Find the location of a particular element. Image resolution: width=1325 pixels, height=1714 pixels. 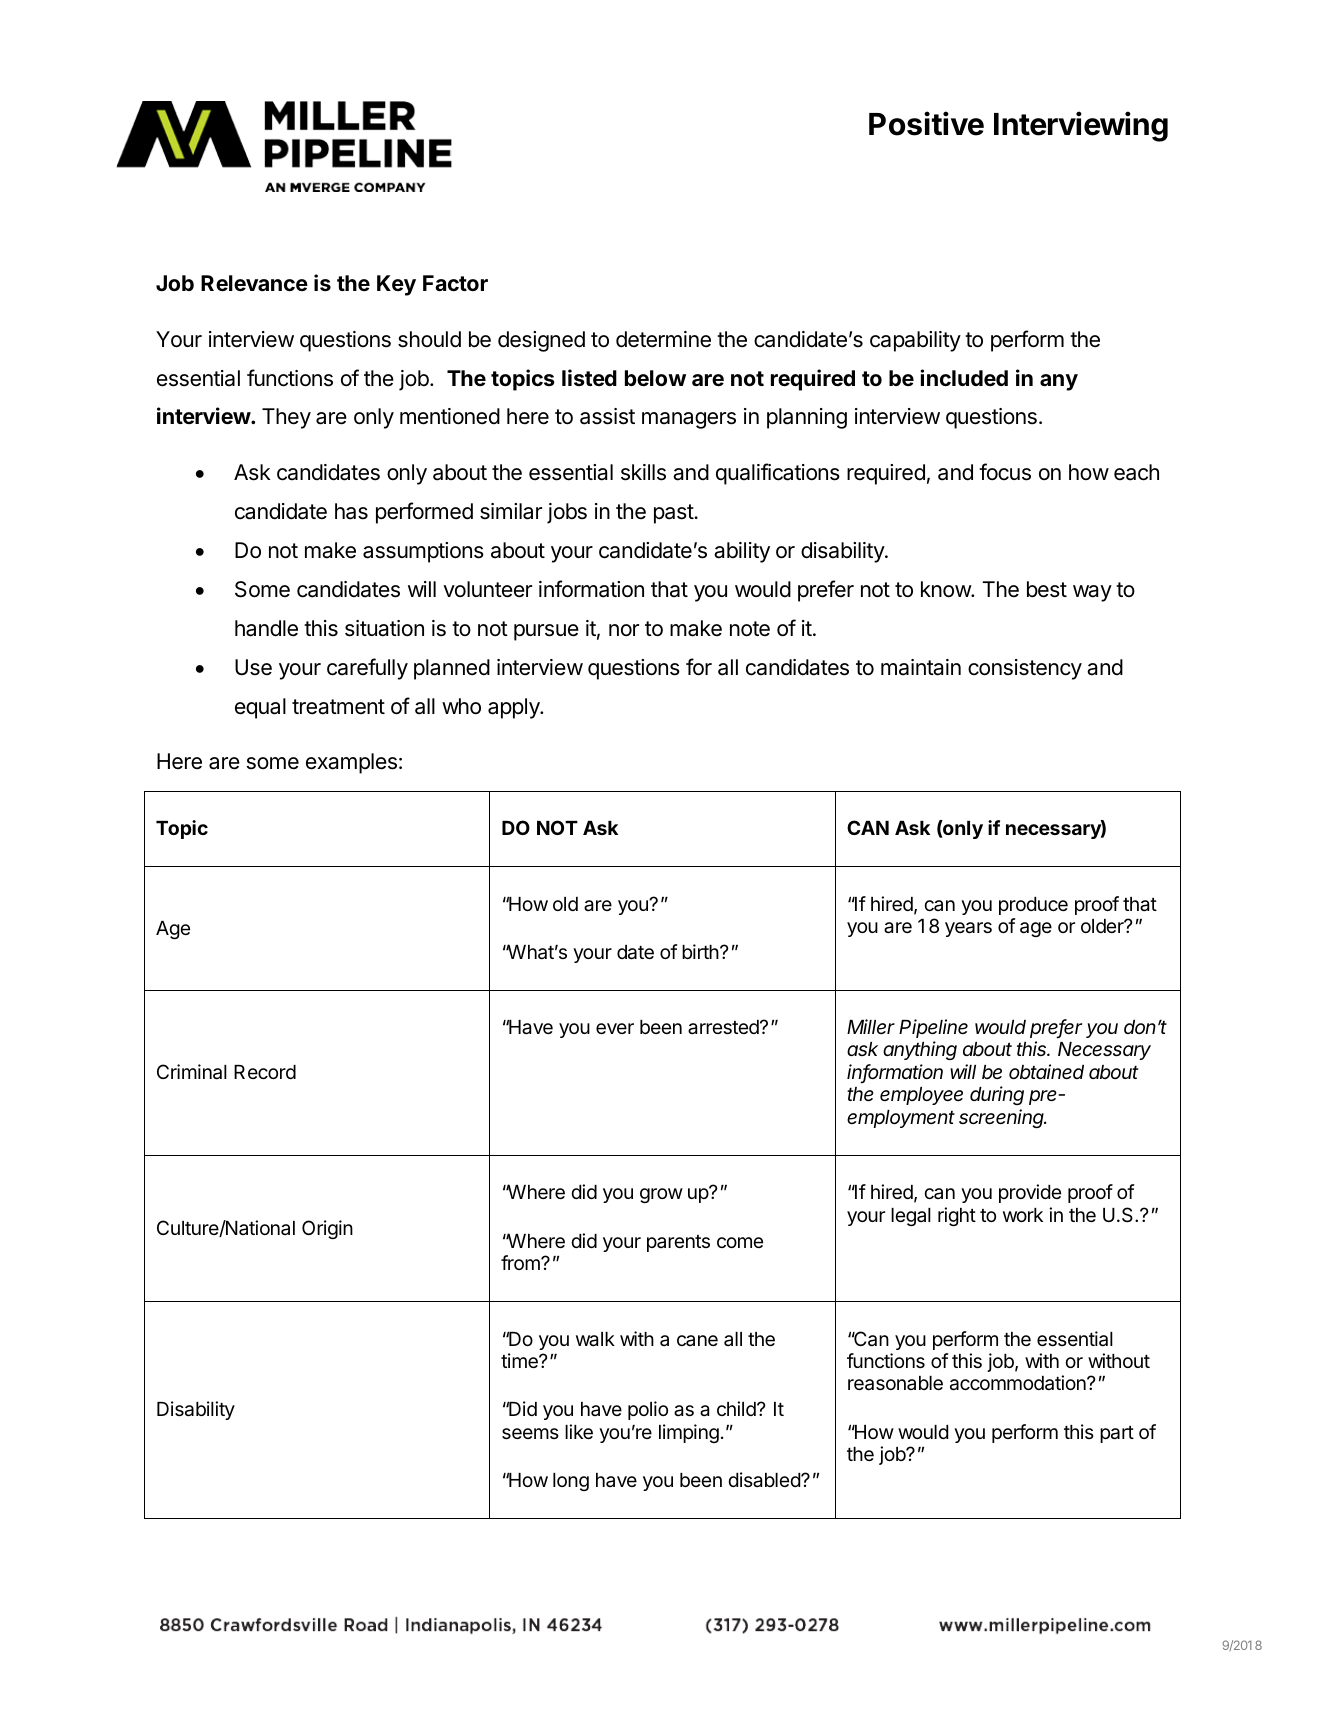

Record is located at coordinates (265, 1072).
